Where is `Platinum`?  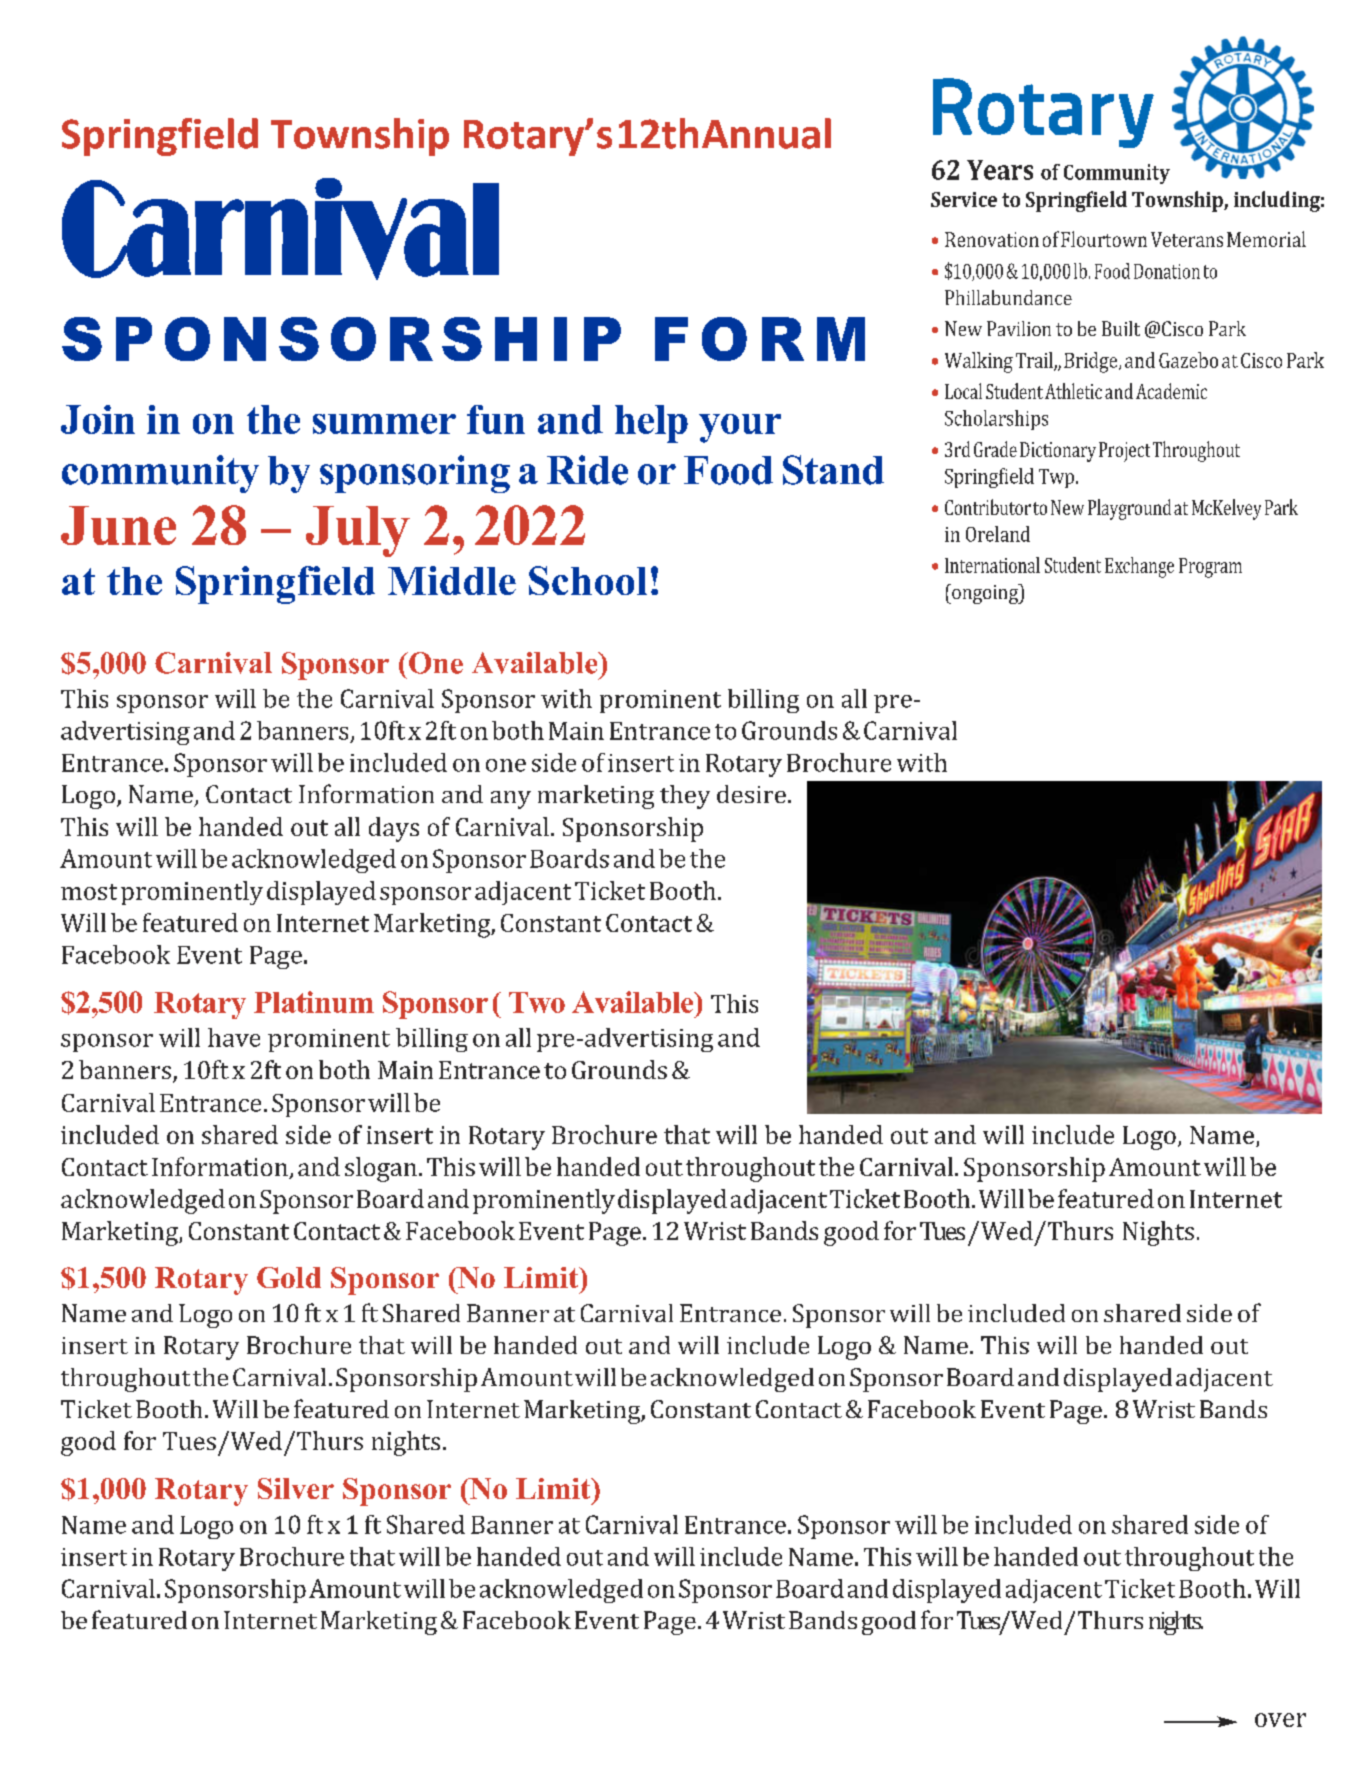
Platinum is located at coordinates (314, 1002).
